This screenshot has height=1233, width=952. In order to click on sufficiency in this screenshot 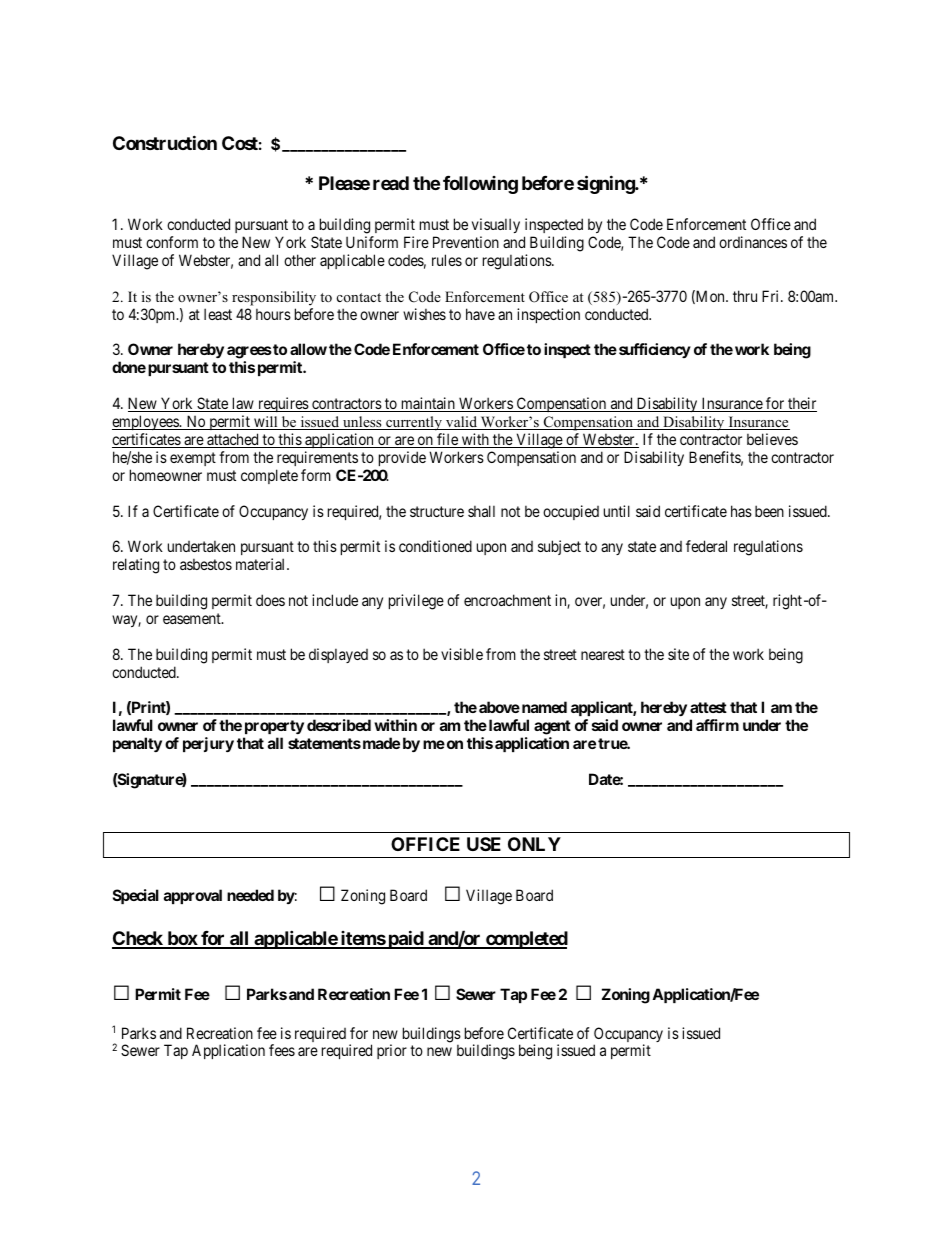, I will do `click(655, 350)`.
